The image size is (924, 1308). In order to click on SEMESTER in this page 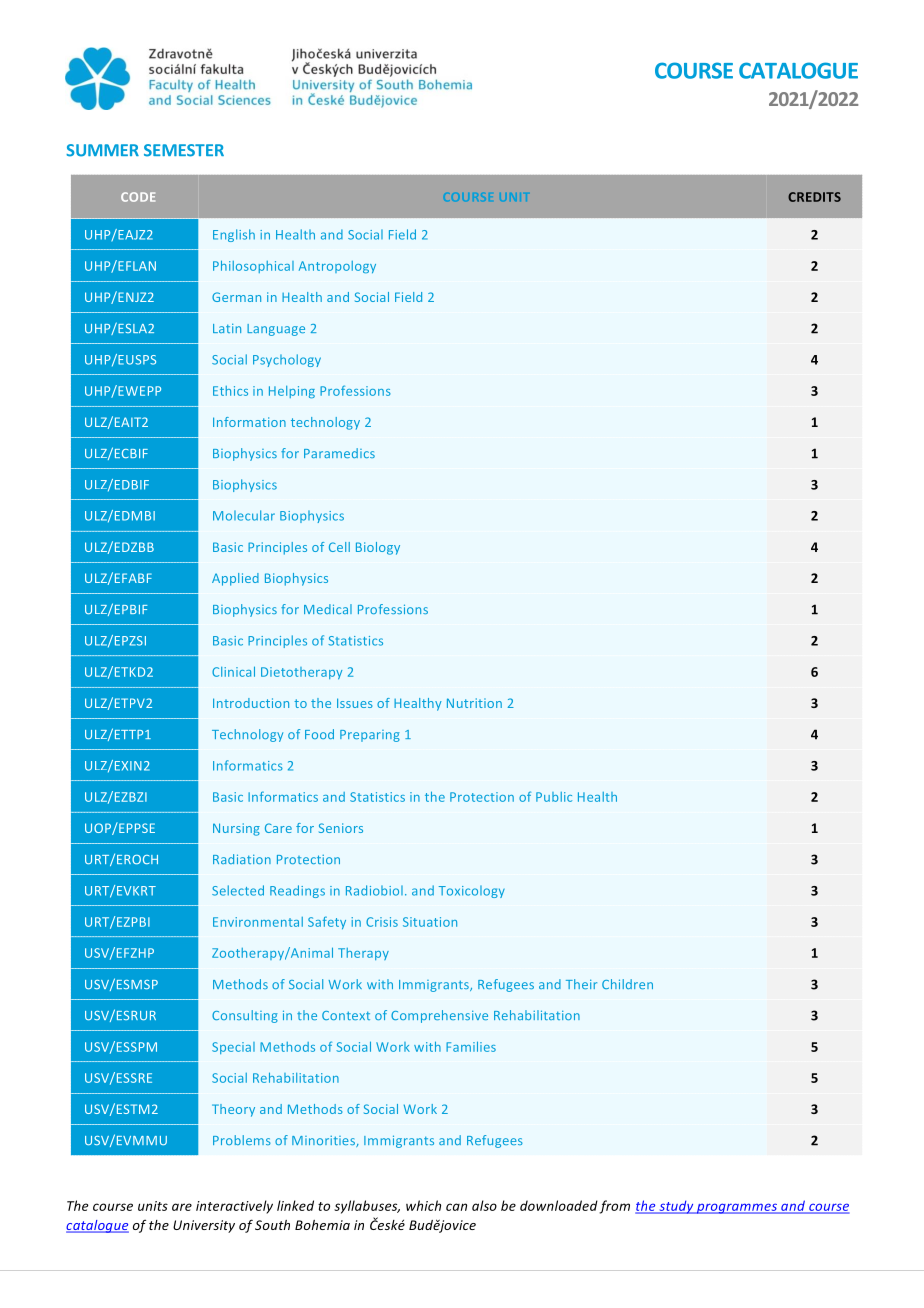, I will do `click(184, 150)`.
